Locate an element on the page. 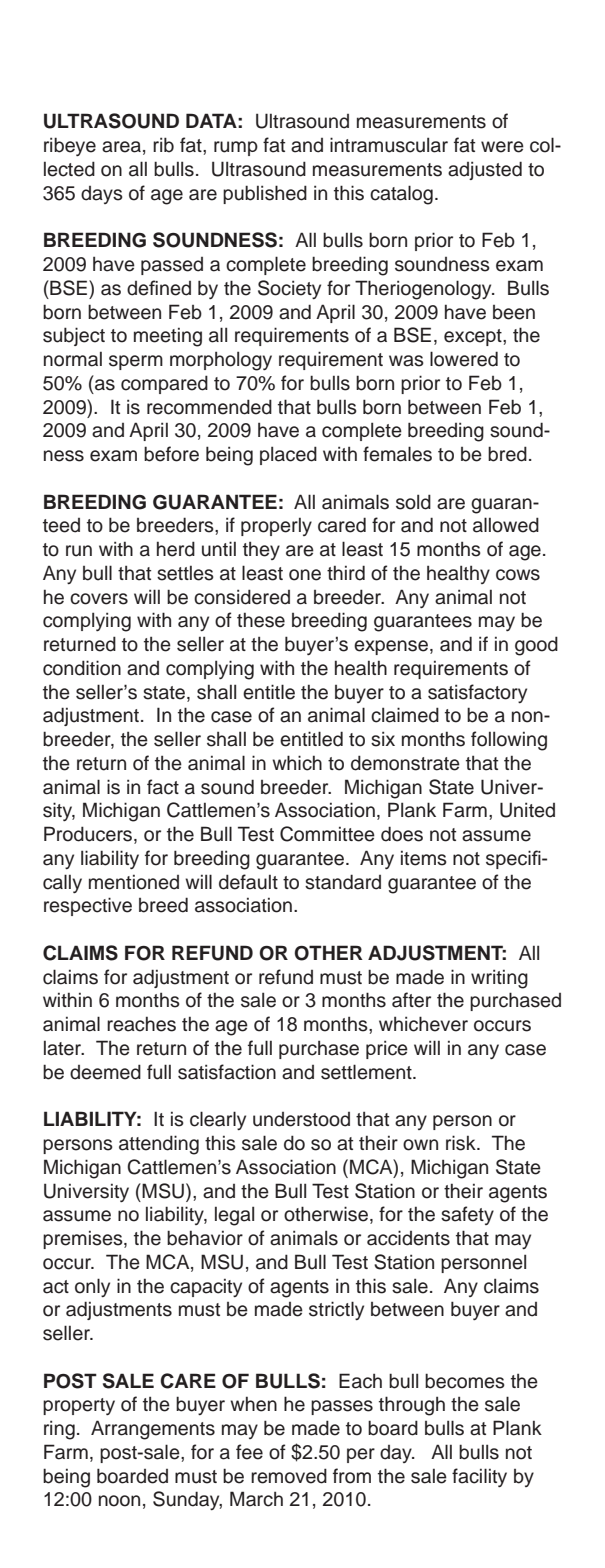 This document has height=1568, width=605. United is located at coordinates (527, 810).
